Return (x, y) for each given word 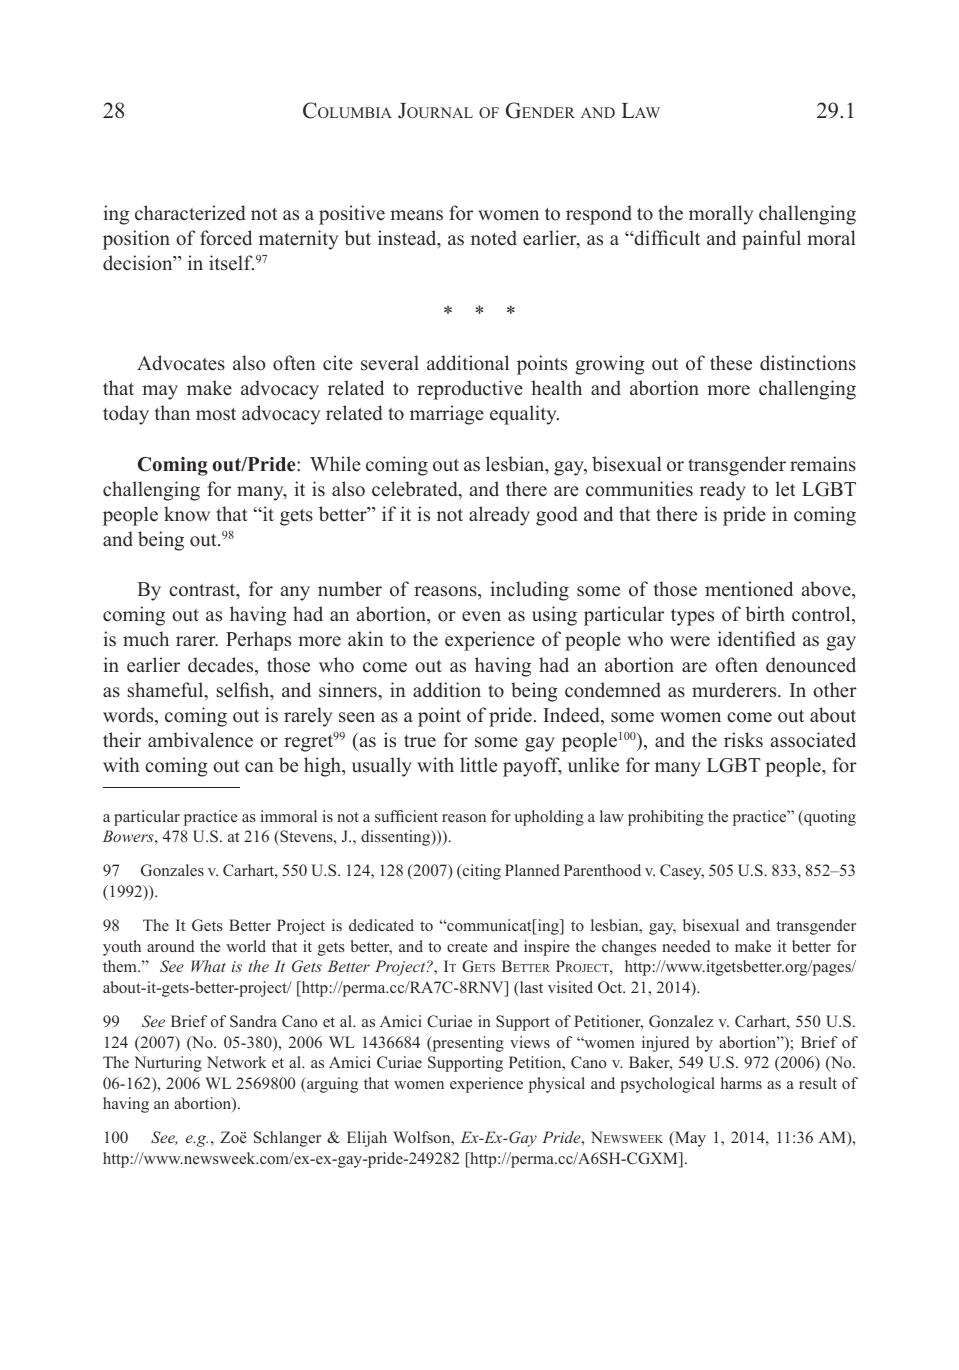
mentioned (749, 589)
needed (686, 946)
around (170, 946)
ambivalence (200, 740)
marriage (447, 415)
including (529, 591)
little (478, 765)
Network (236, 1062)
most (216, 414)
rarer (197, 641)
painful (771, 240)
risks (743, 740)
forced (226, 238)
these (731, 363)
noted (494, 238)
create (467, 947)
